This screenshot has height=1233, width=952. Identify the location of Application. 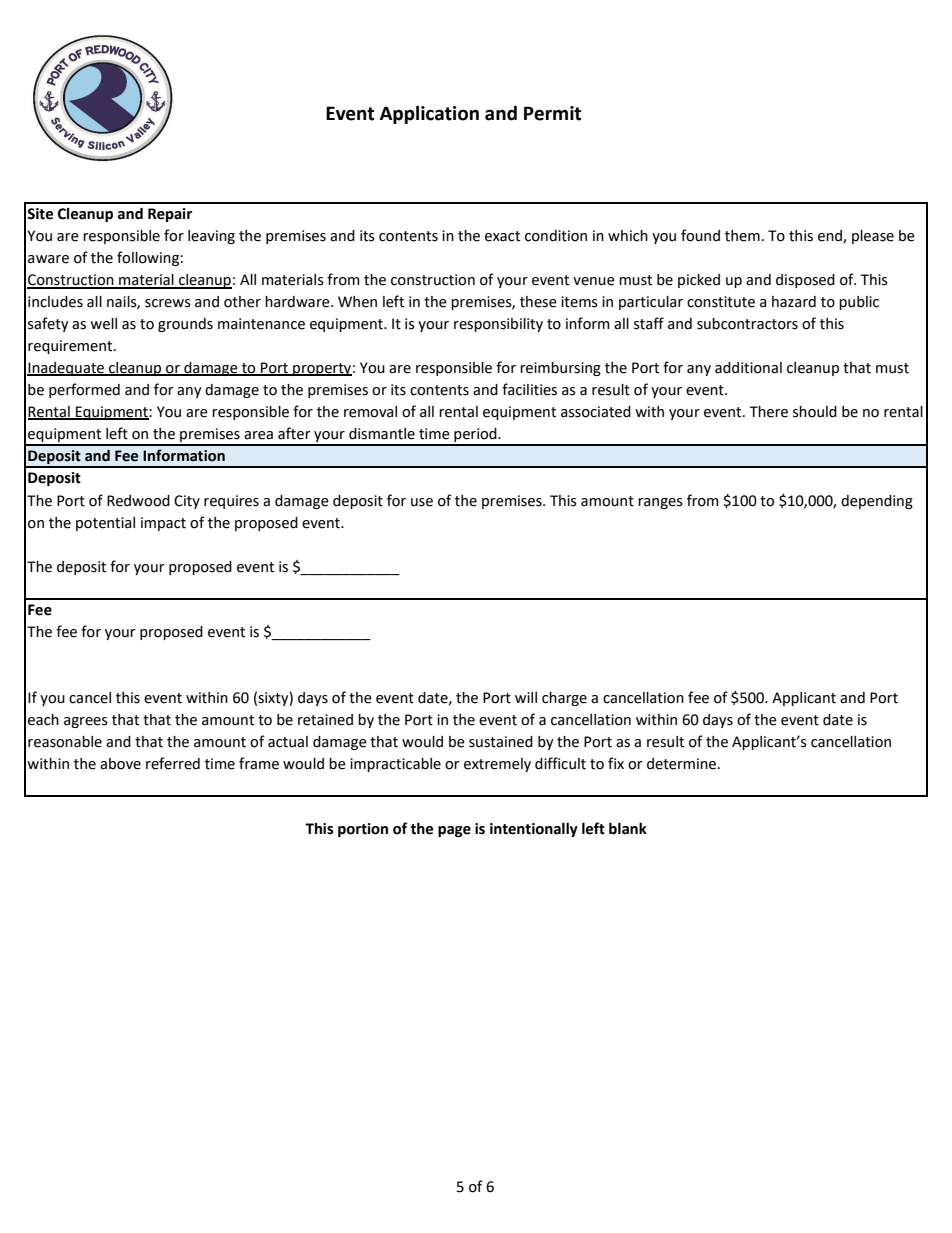
(429, 114).
